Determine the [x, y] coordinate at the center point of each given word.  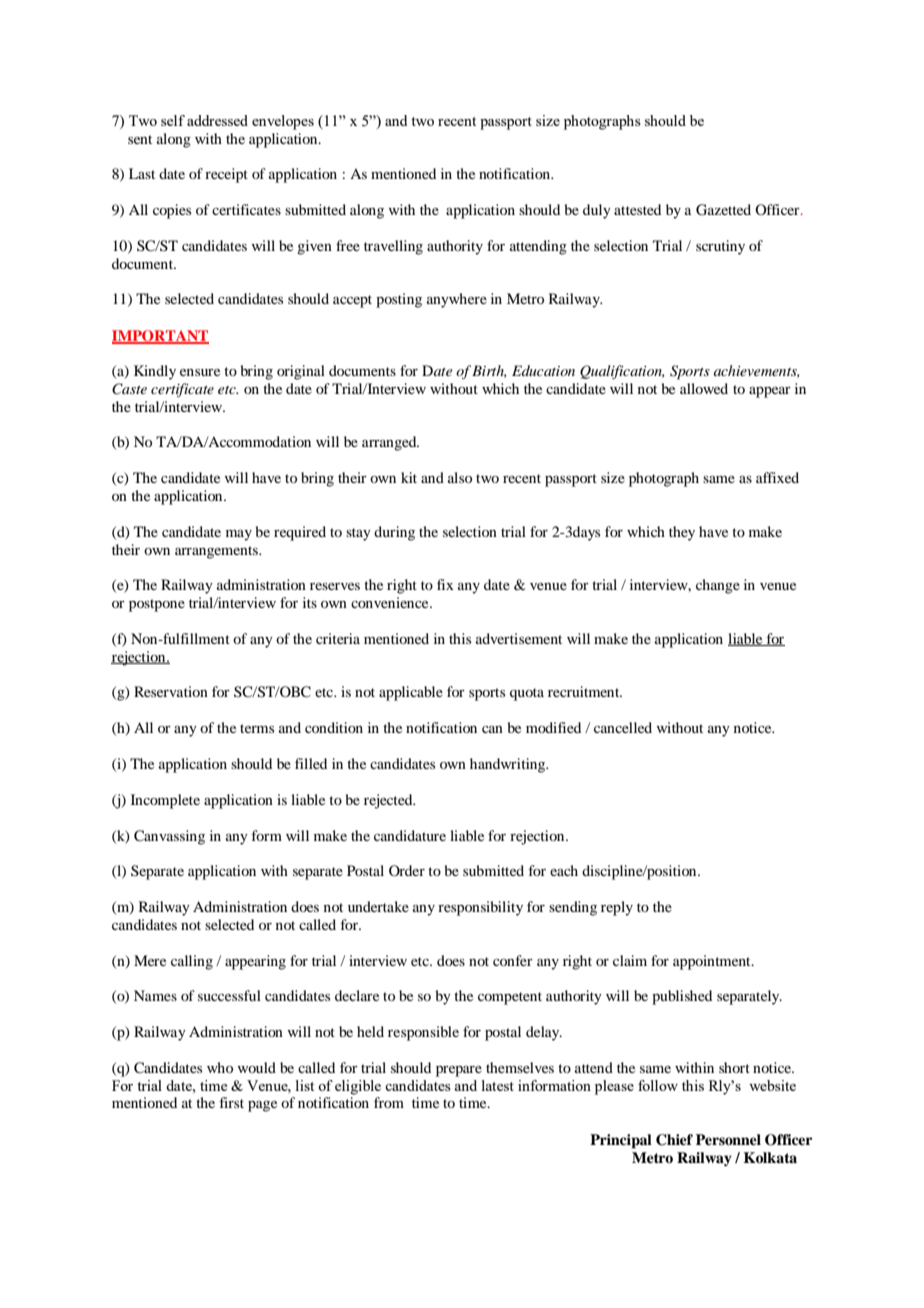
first [232, 1102]
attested [637, 209]
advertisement [519, 638]
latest [498, 1085]
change [718, 586]
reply [617, 908]
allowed [704, 388]
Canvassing [169, 837]
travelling [393, 247]
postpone [157, 605]
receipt [226, 175]
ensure [200, 372]
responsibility [480, 908]
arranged [390, 443]
